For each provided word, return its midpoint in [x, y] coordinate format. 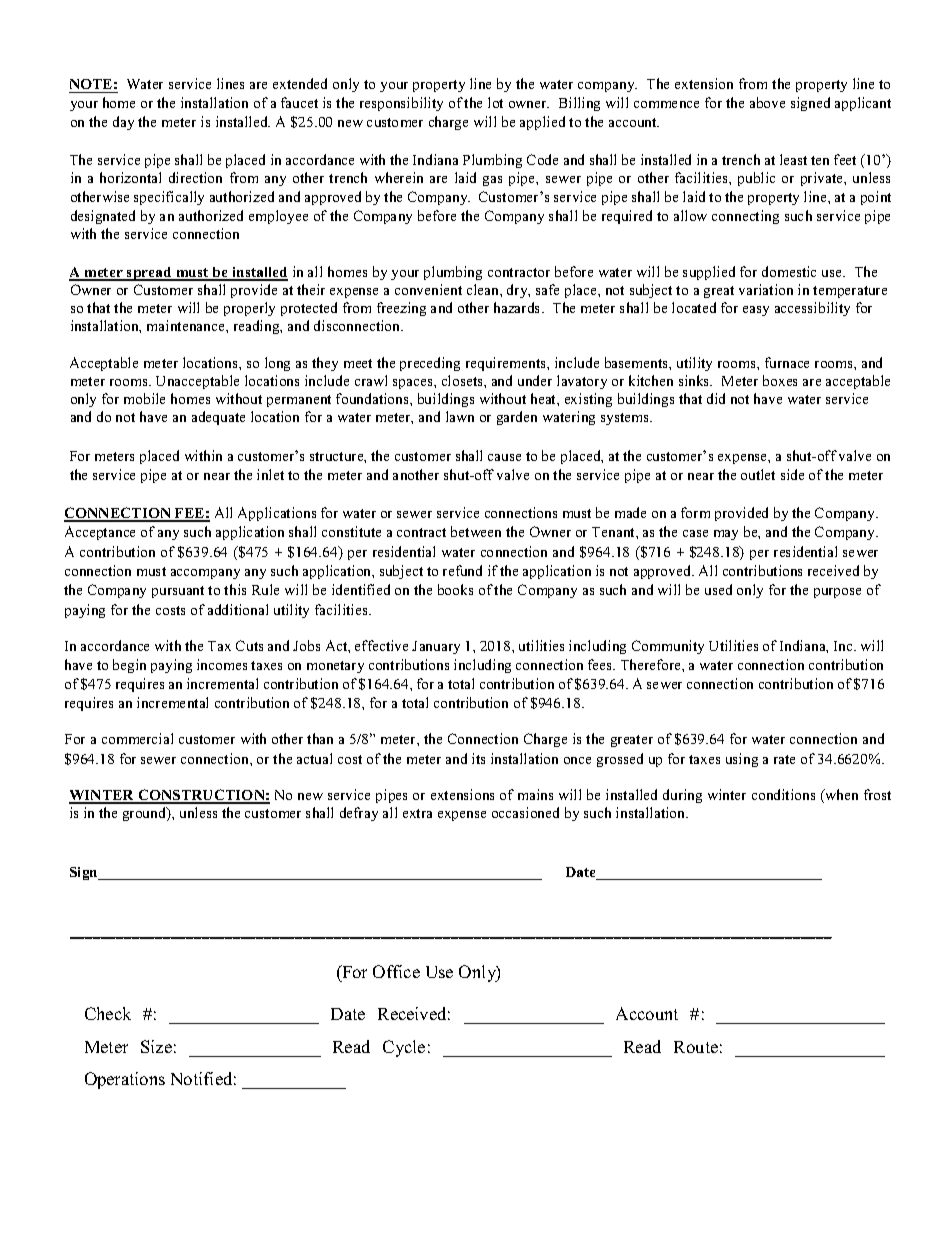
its [478, 758]
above [767, 102]
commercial [137, 738]
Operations [125, 1080]
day [123, 123]
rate [784, 759]
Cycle [404, 1048]
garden [517, 418]
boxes [780, 380]
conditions [783, 794]
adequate [218, 418]
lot [495, 102]
